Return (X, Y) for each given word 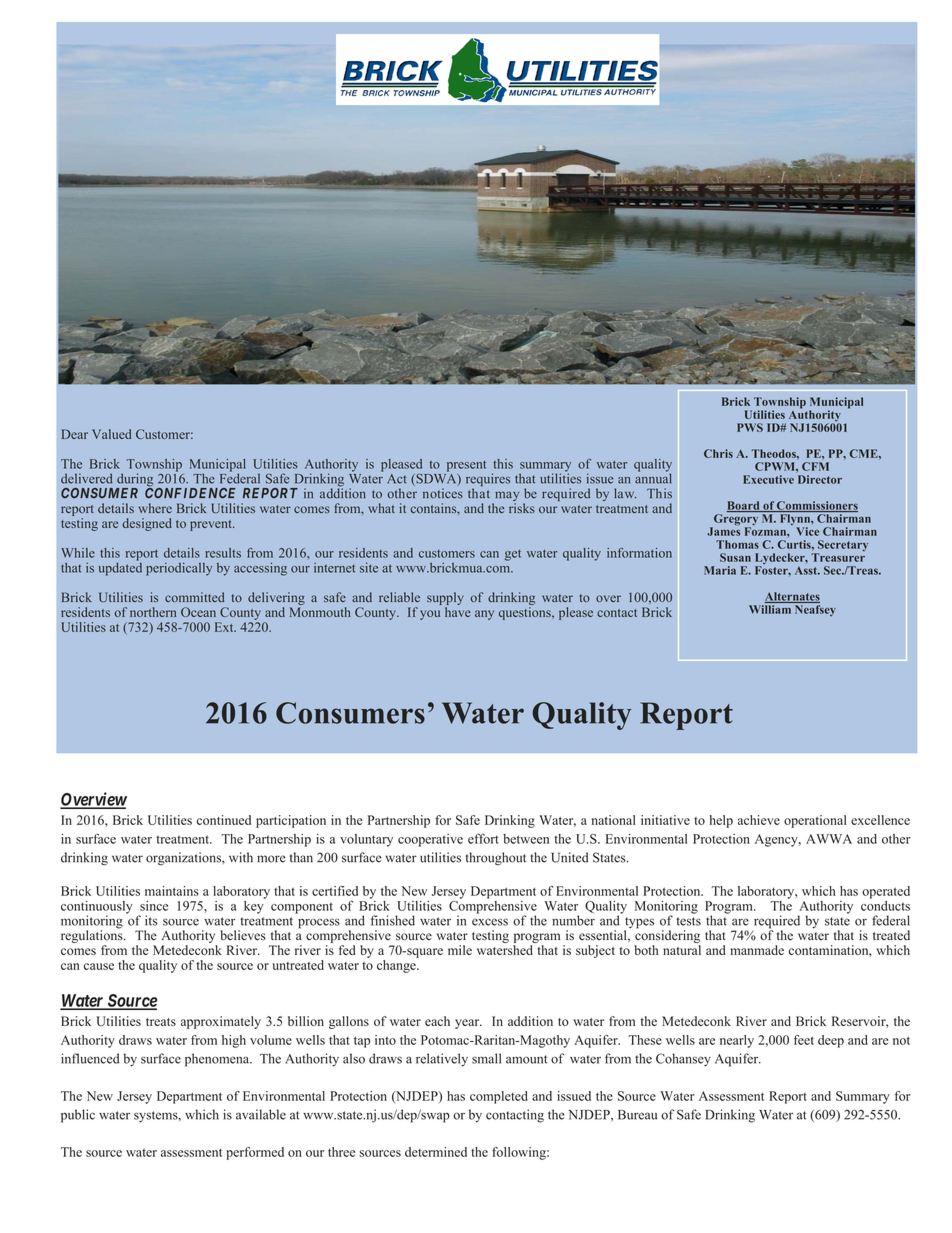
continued (224, 820)
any (484, 615)
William (770, 609)
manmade (757, 950)
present (466, 466)
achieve (759, 820)
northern (153, 612)
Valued (112, 434)
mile (460, 950)
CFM (815, 466)
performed (255, 1153)
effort (483, 838)
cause (99, 966)
